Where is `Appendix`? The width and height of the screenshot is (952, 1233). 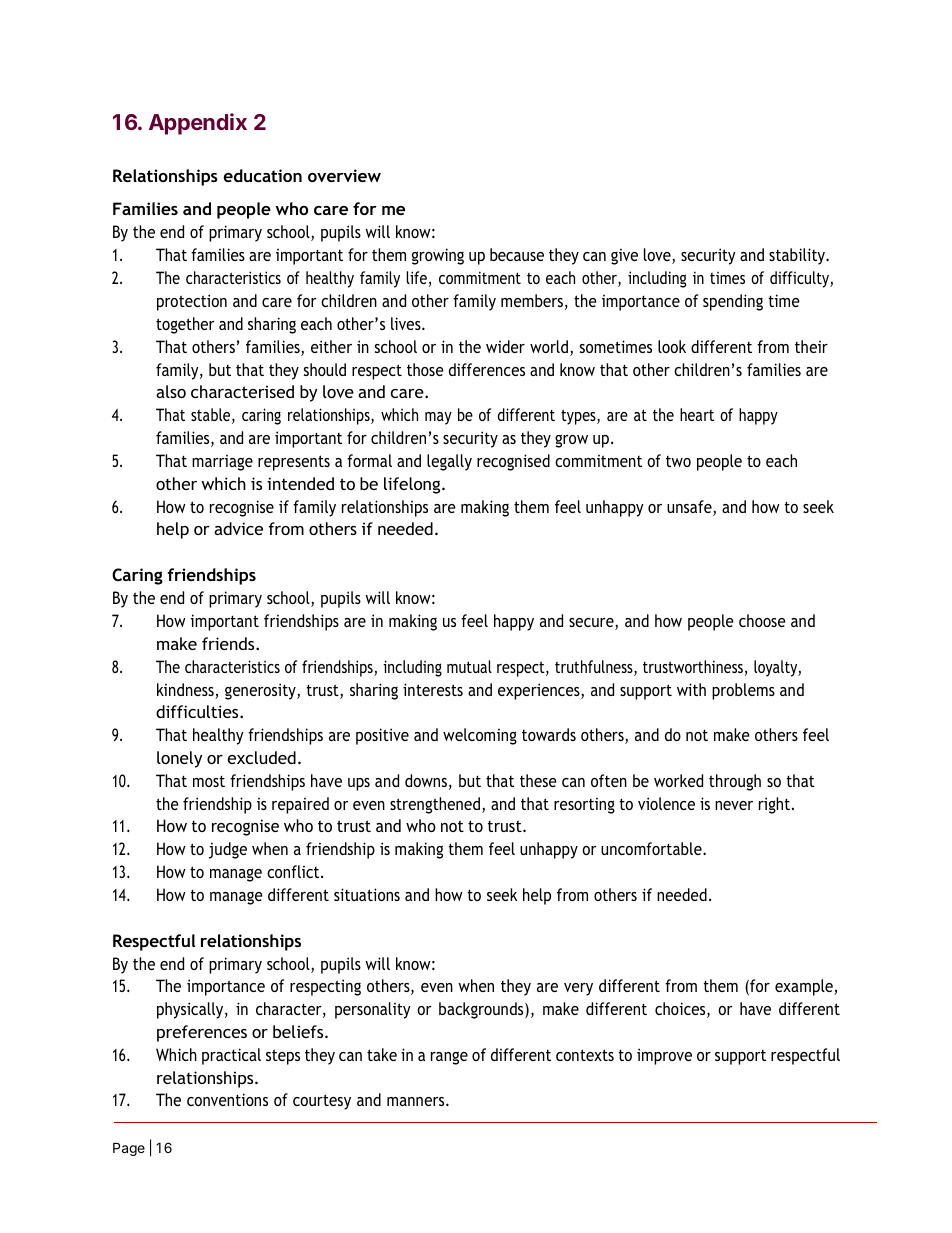
Appendix is located at coordinates (198, 124).
